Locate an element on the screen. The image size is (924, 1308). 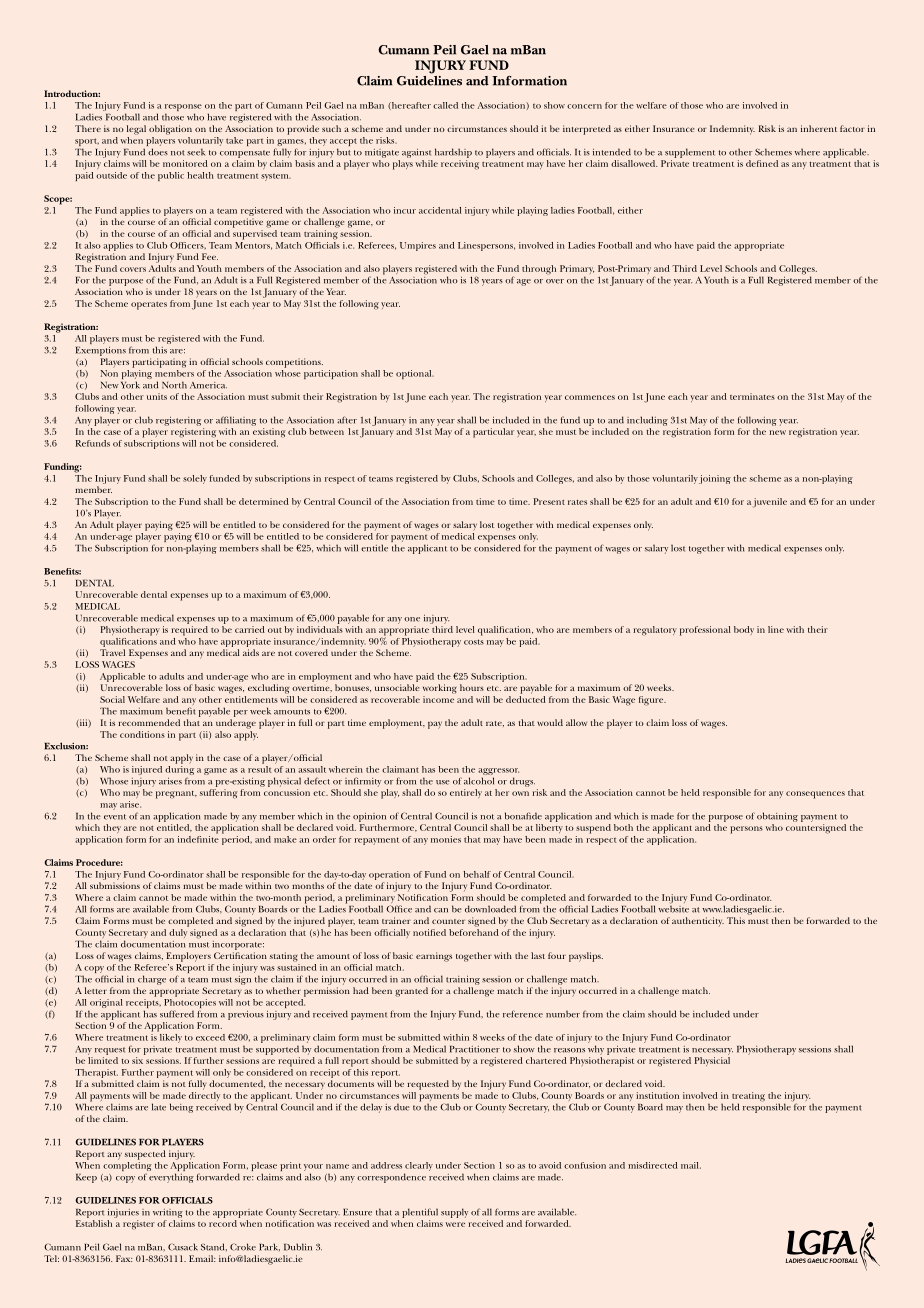
defined is located at coordinates (762, 163).
